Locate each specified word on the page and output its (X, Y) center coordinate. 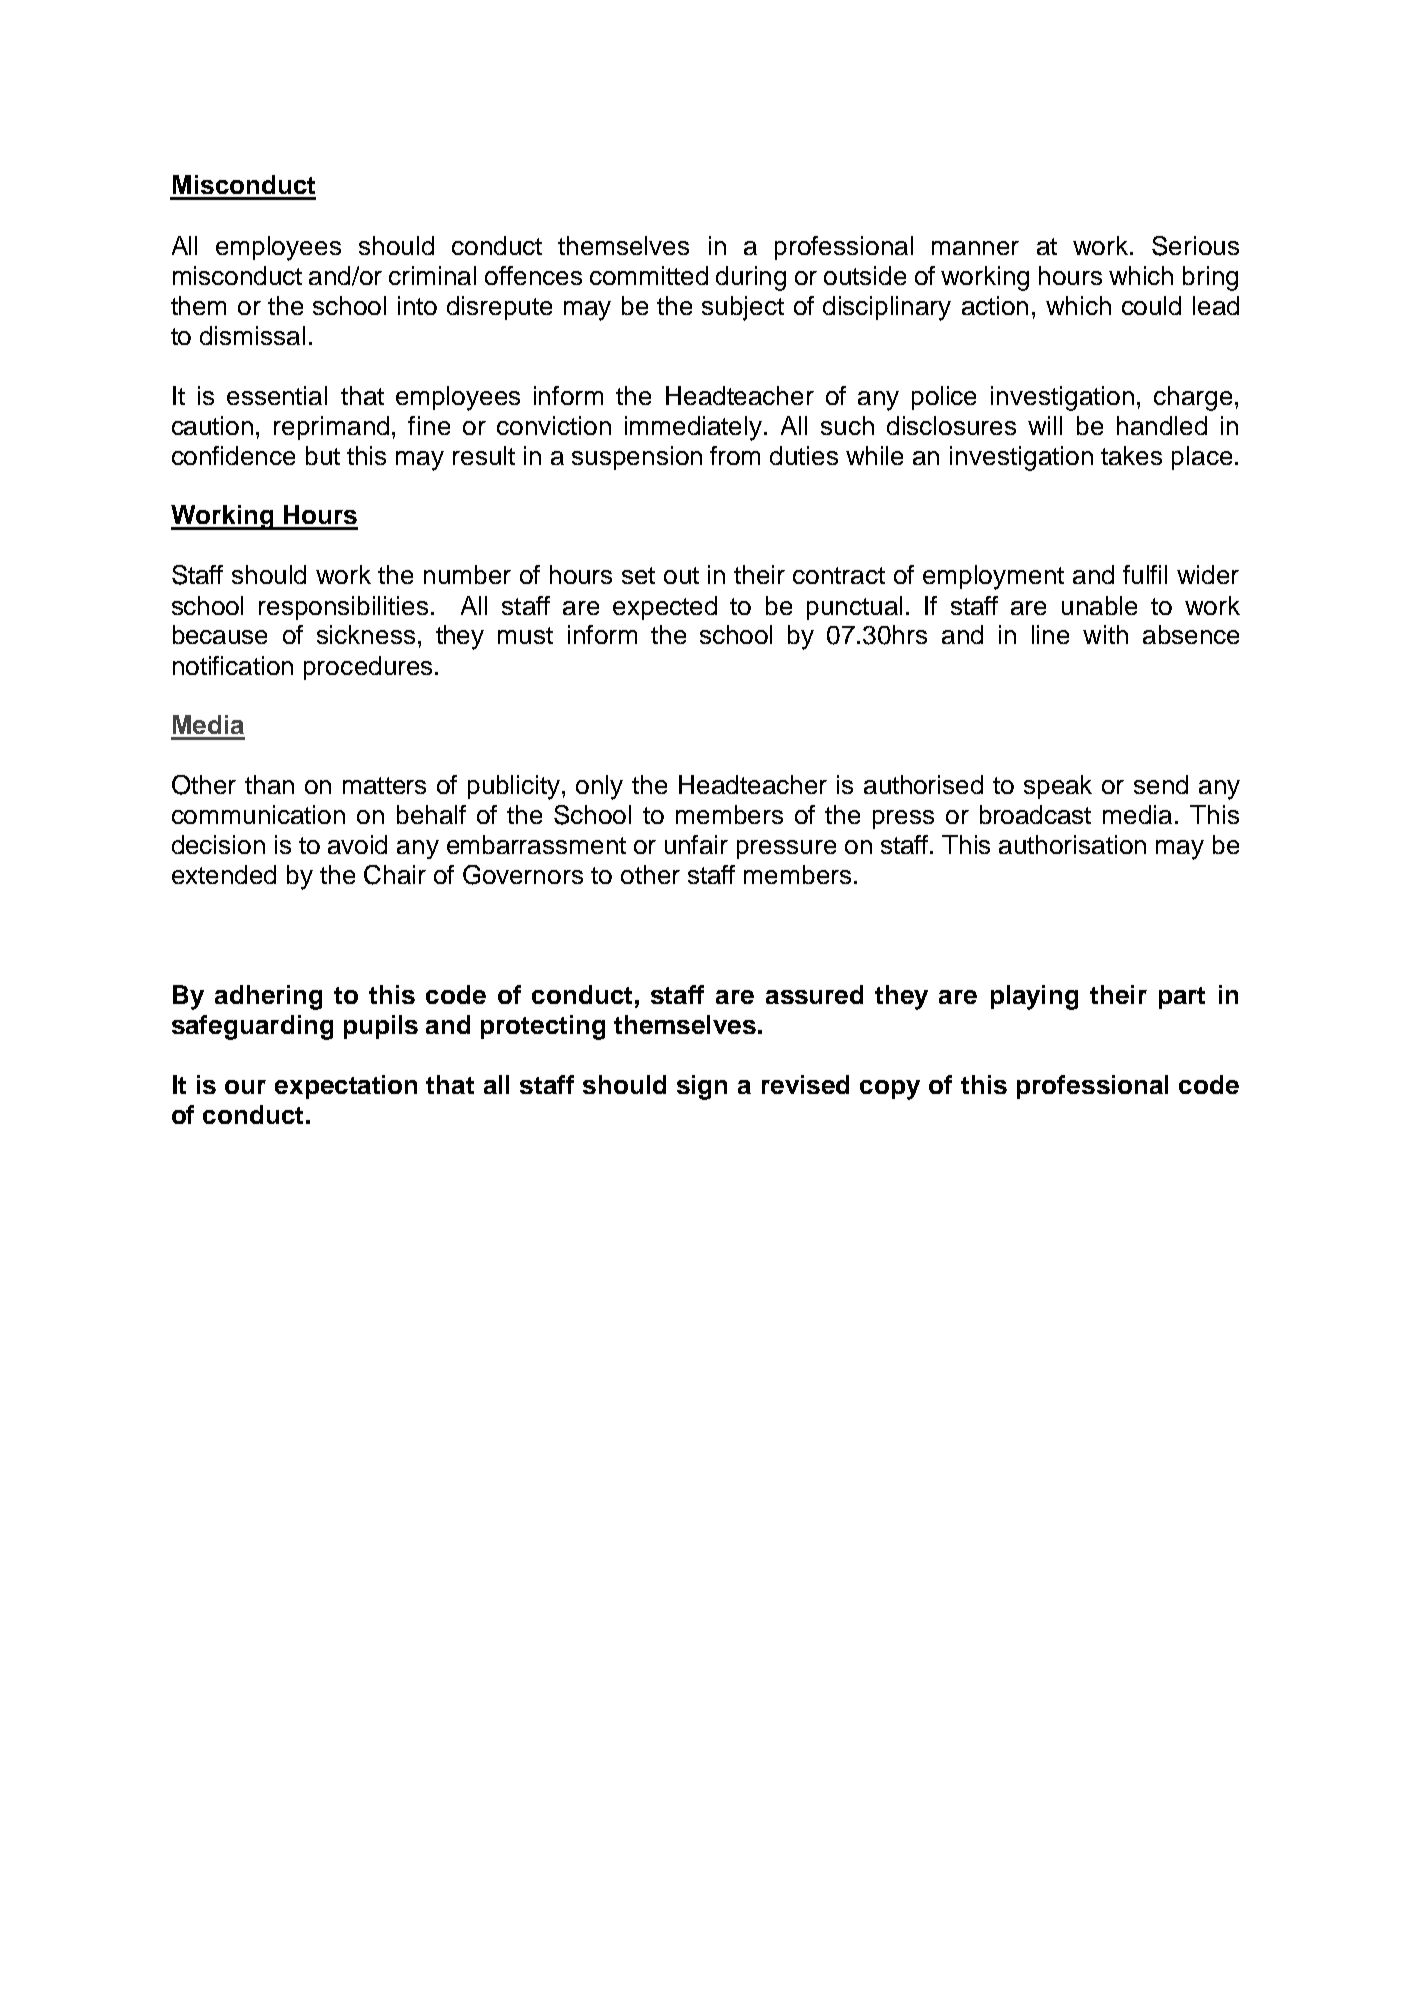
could (1151, 305)
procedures (368, 668)
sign (702, 1087)
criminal (432, 275)
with (1105, 634)
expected (665, 608)
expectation (346, 1087)
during (751, 278)
